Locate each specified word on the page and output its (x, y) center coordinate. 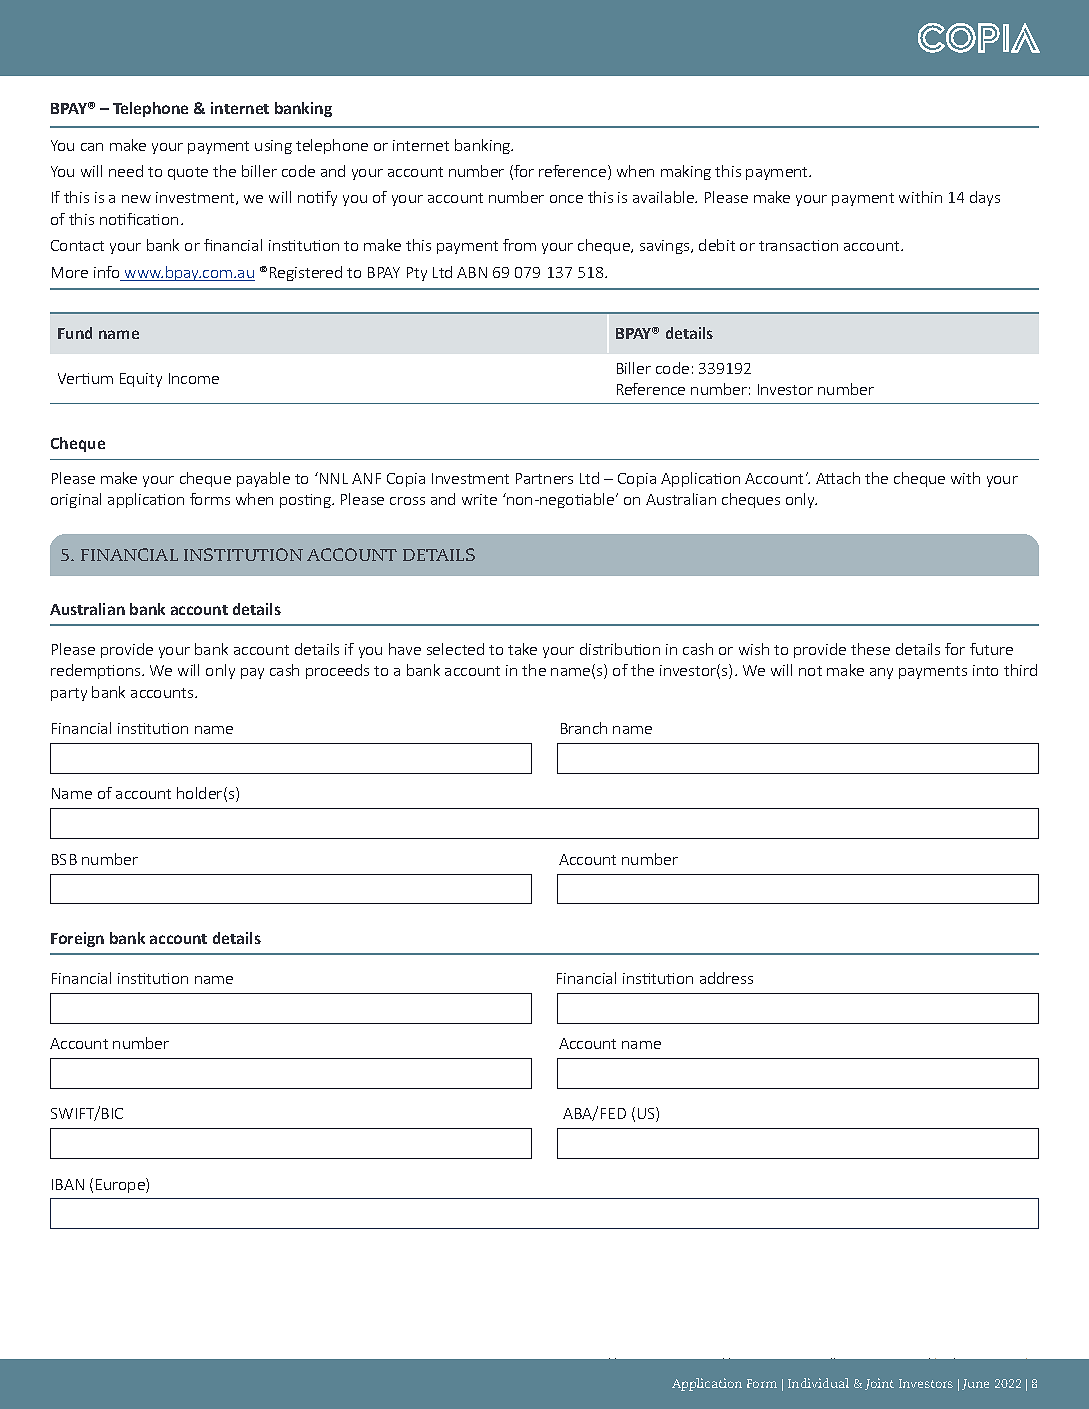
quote (188, 173)
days (985, 198)
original (76, 500)
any (881, 673)
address (726, 978)
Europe (121, 1185)
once (566, 199)
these (870, 649)
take (522, 649)
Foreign (77, 939)
